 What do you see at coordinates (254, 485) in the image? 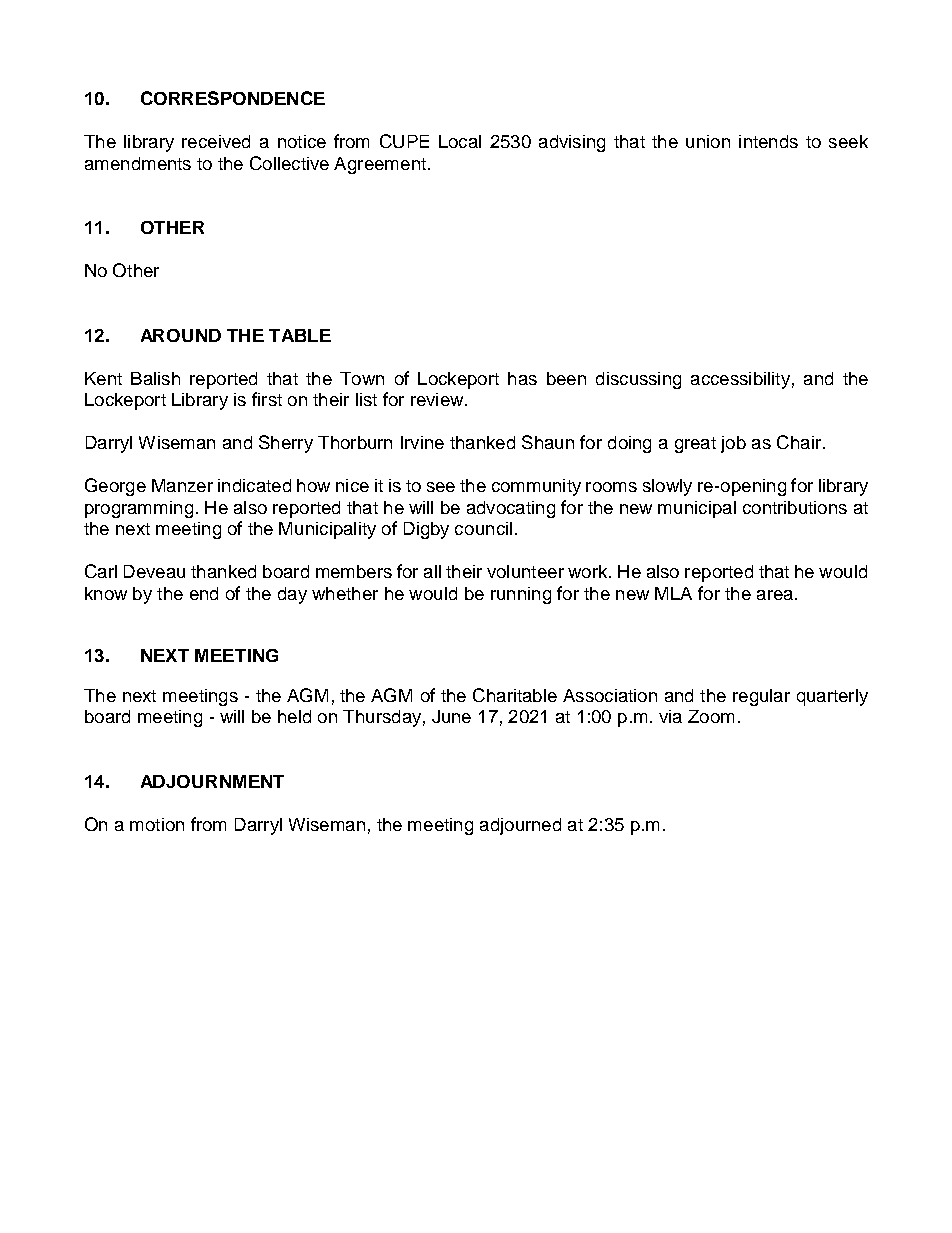
I see `indicated` at bounding box center [254, 485].
